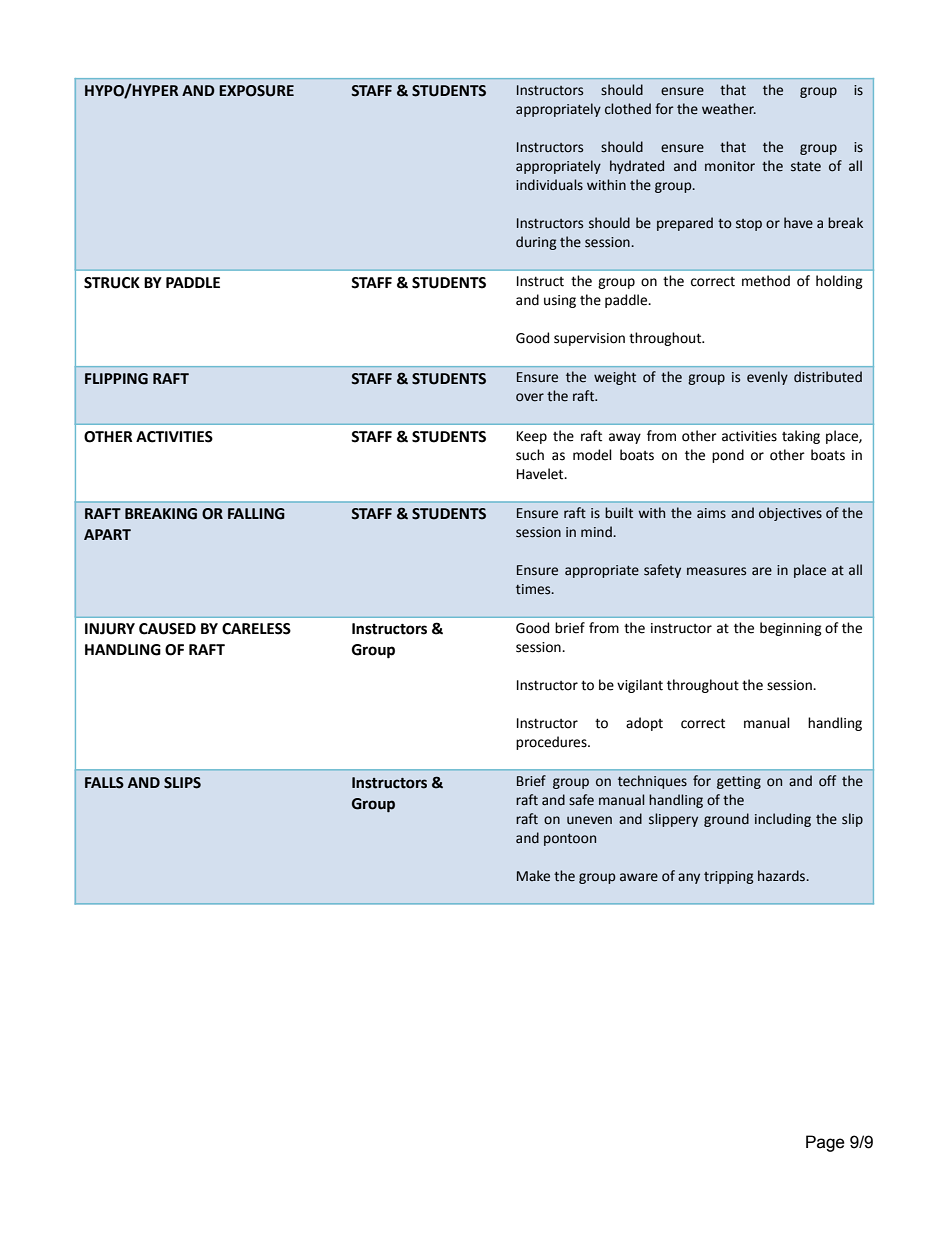 The image size is (952, 1233). I want to click on individuals, so click(549, 185).
